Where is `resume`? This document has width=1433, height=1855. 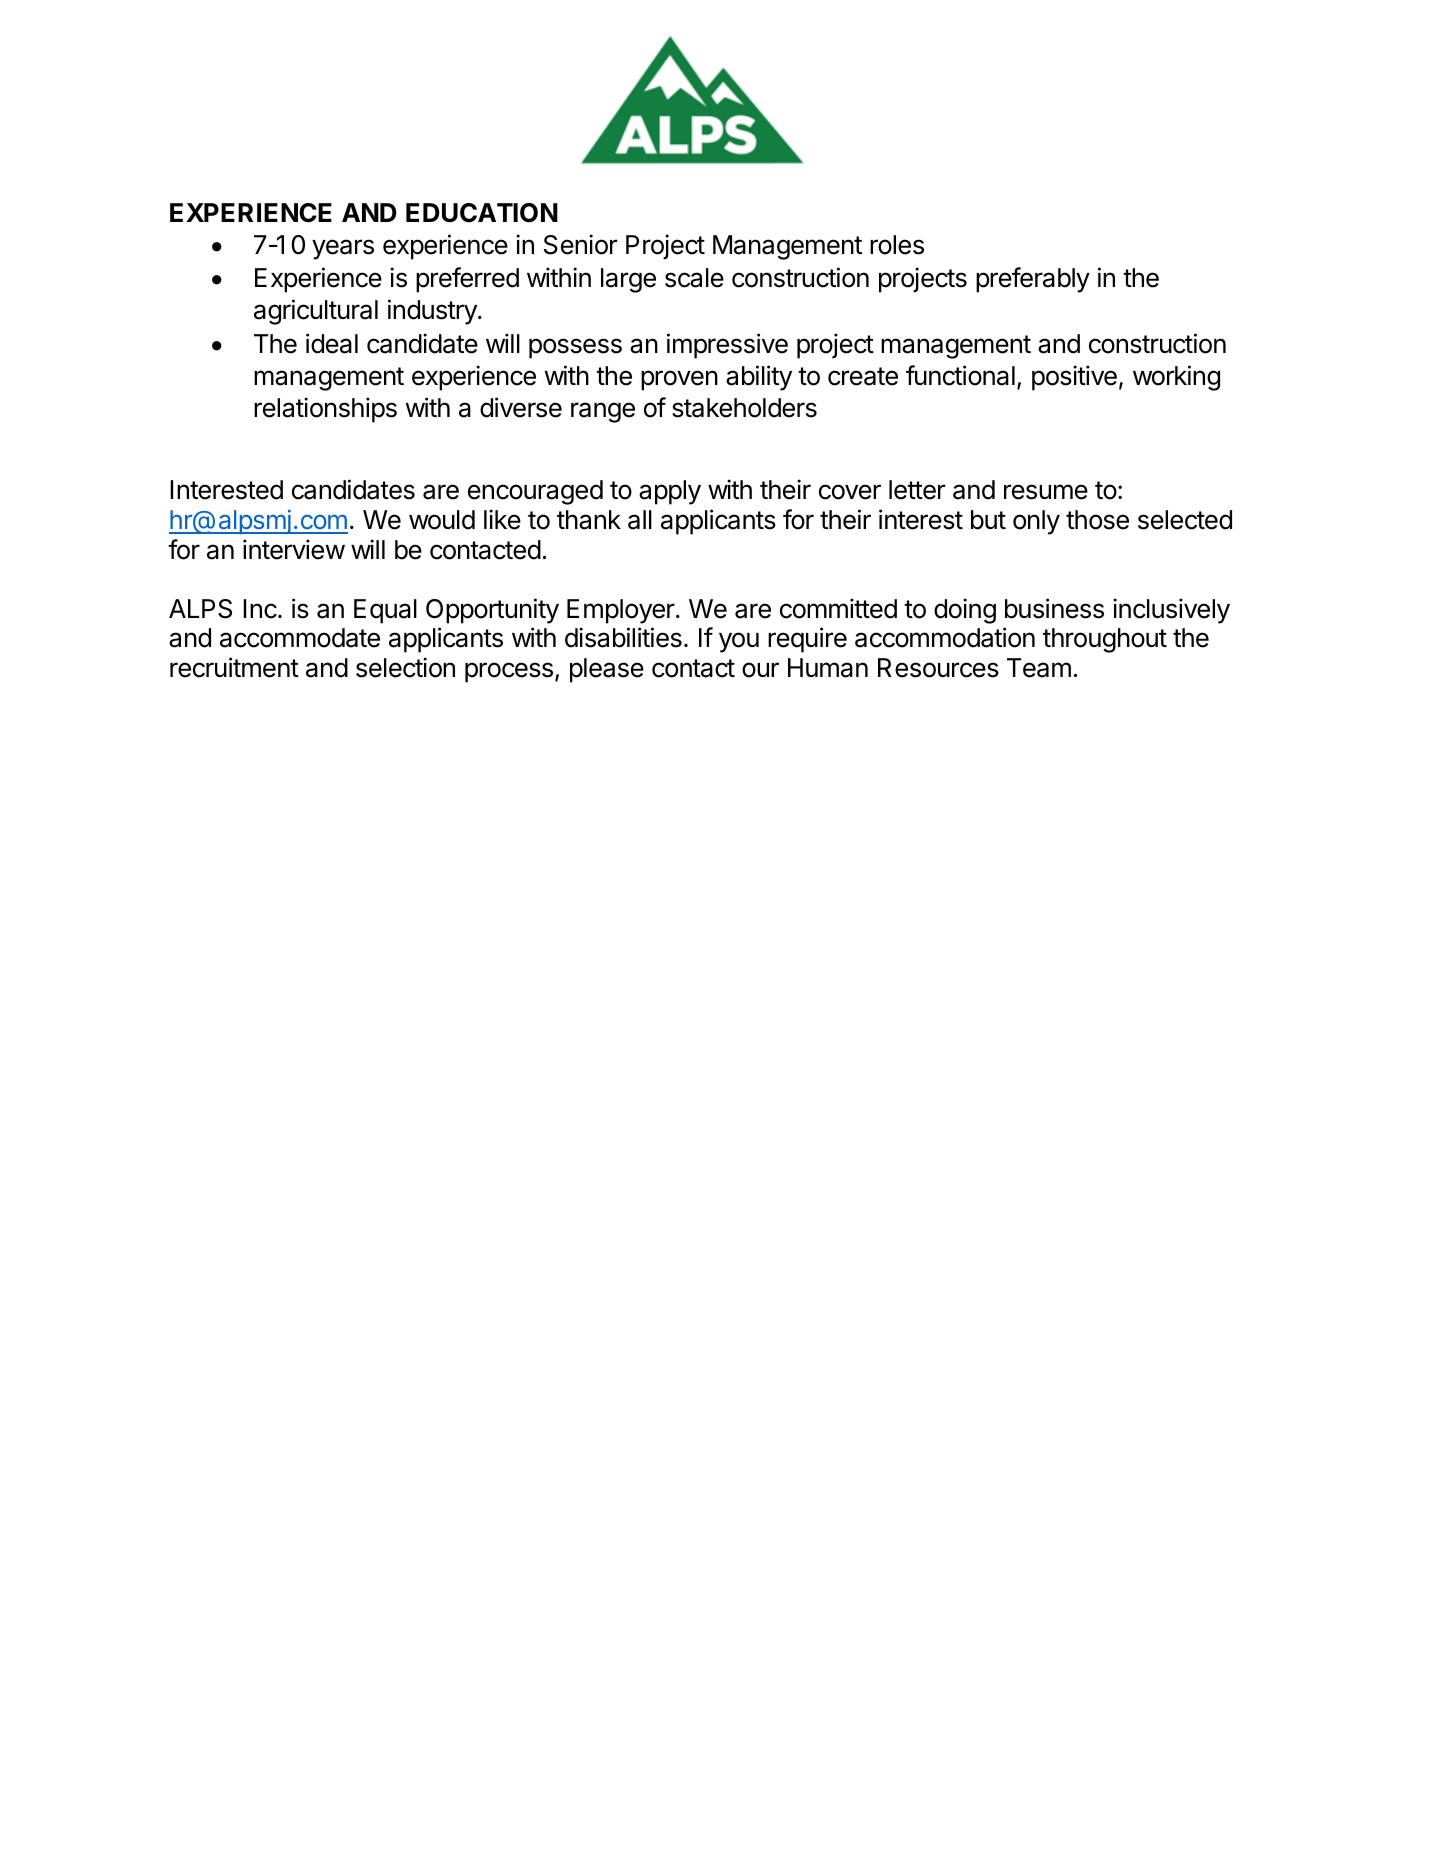
resume is located at coordinates (1046, 492).
